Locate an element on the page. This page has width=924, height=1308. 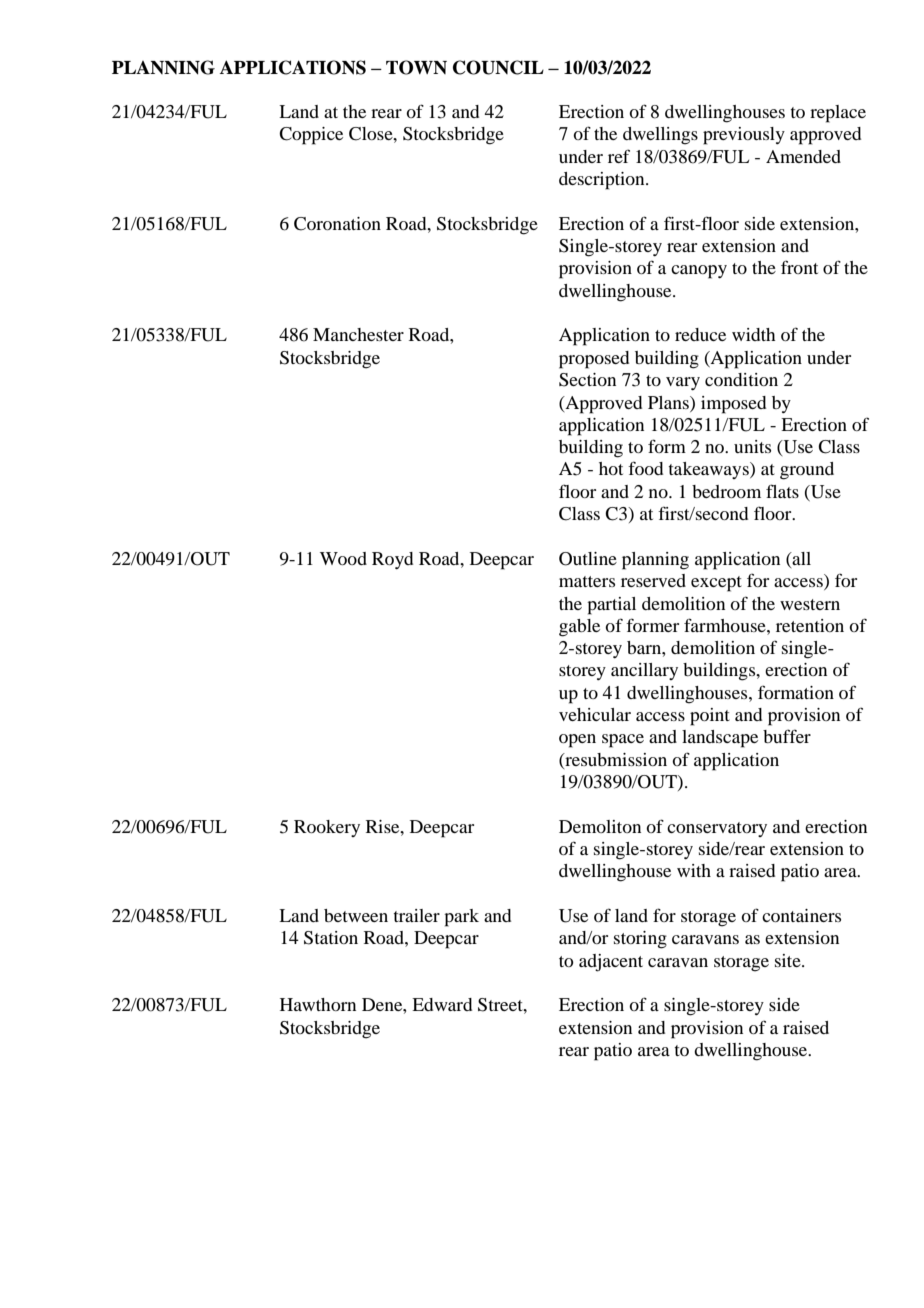
TOWN is located at coordinates (416, 67).
